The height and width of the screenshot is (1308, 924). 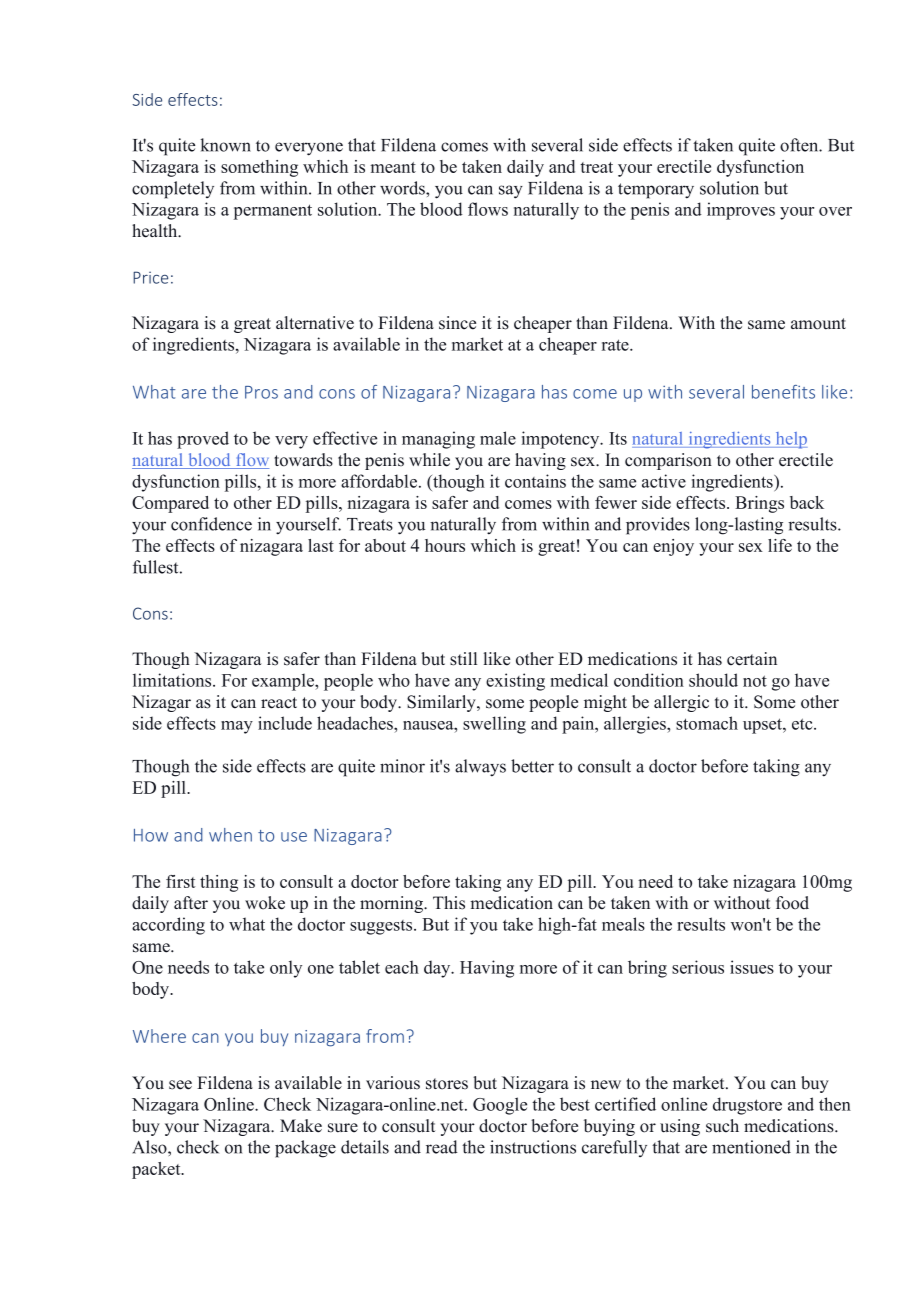 I want to click on known, so click(x=225, y=145).
